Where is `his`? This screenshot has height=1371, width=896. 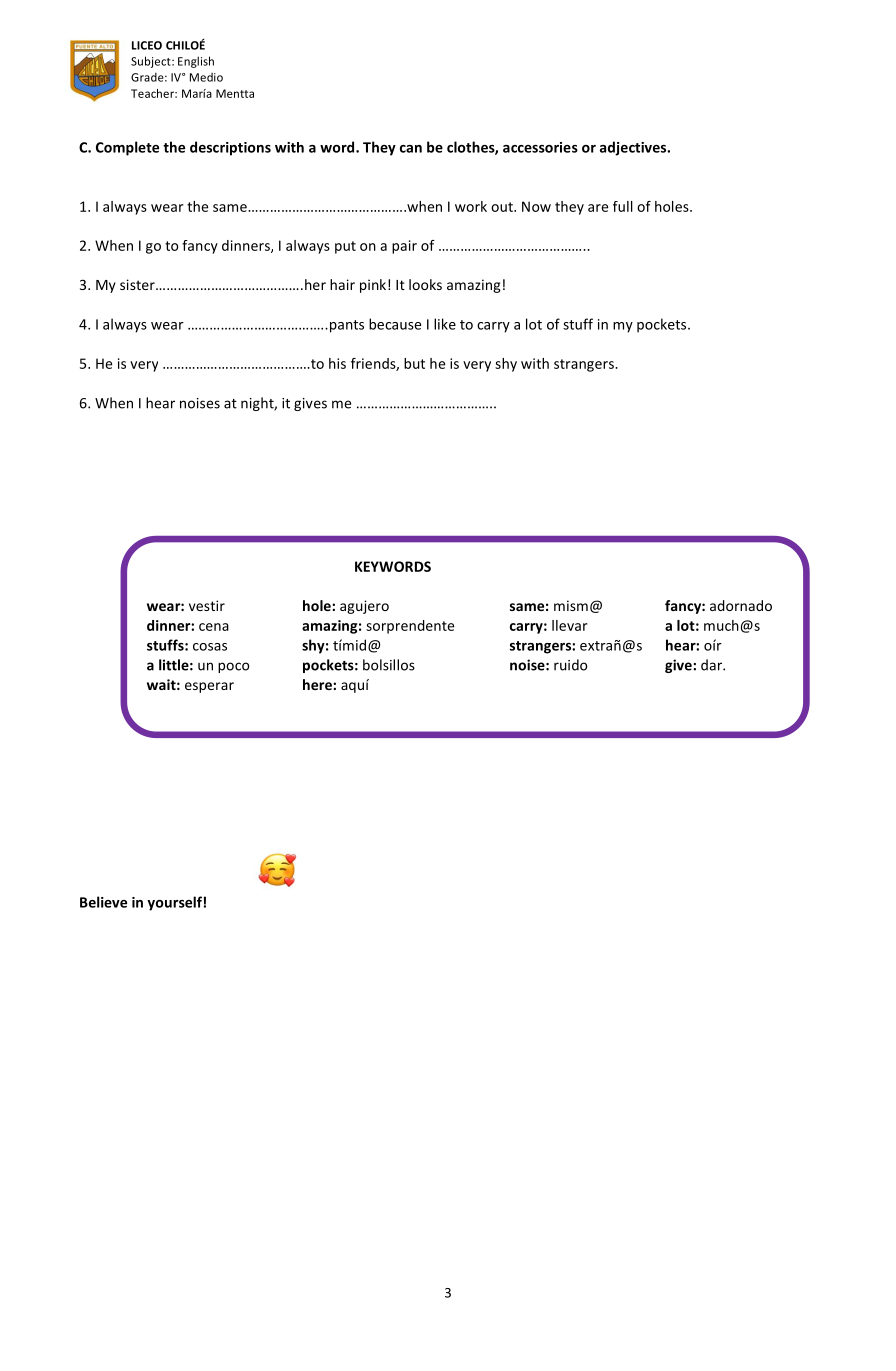
his is located at coordinates (337, 363).
